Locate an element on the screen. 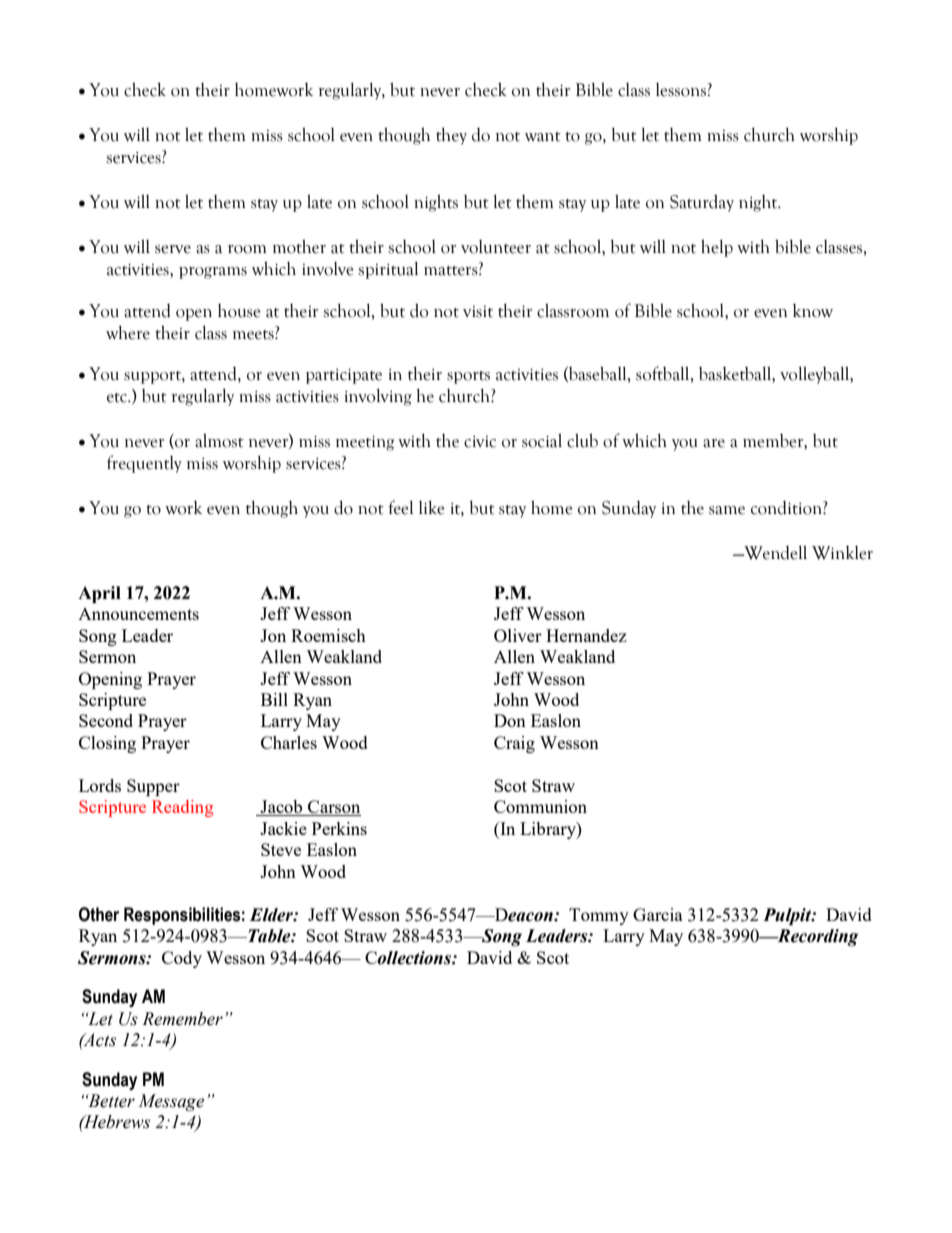 This screenshot has width=952, height=1233. Oliver is located at coordinates (518, 635).
